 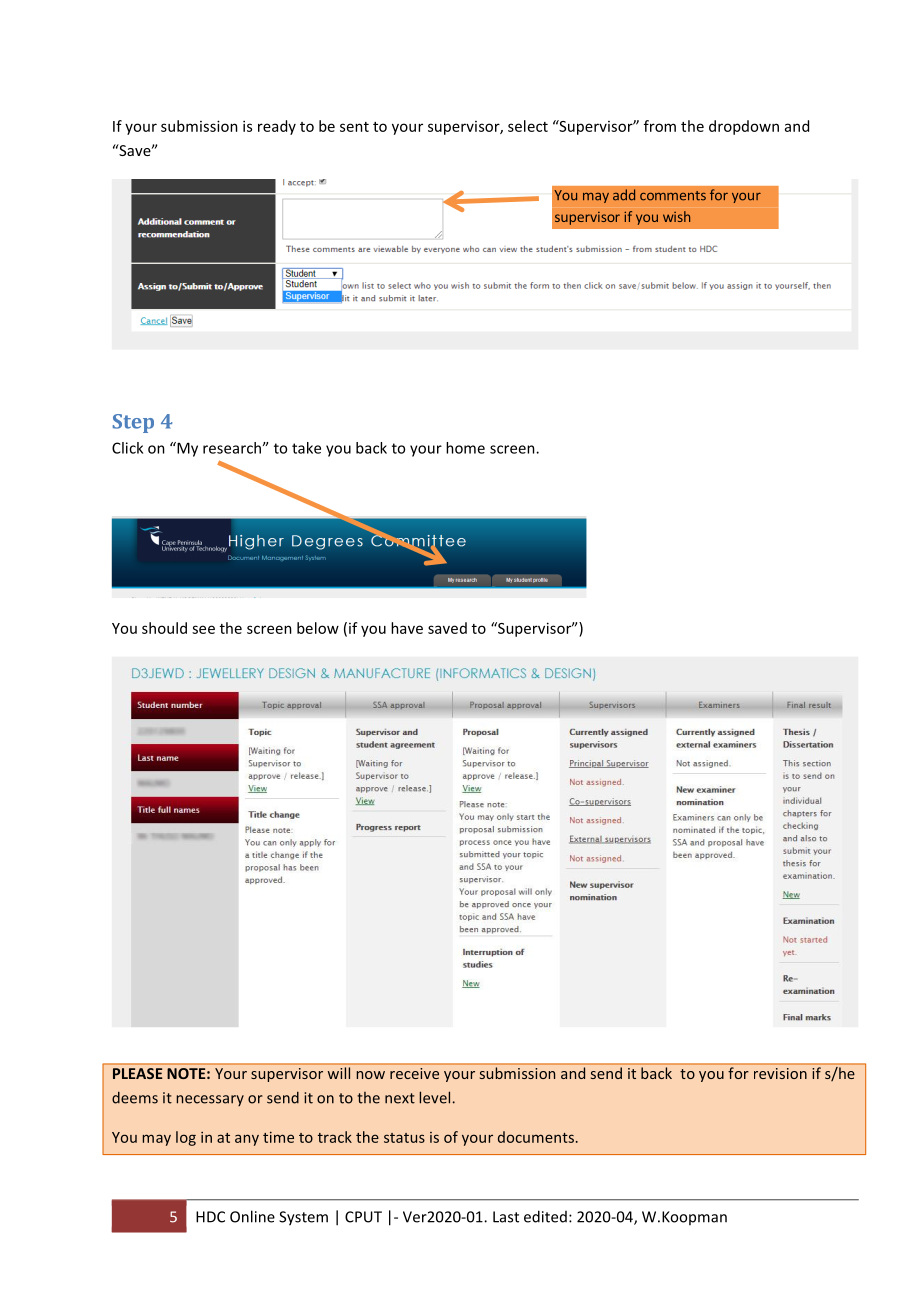 What do you see at coordinates (203, 629) in the image?
I see `see` at bounding box center [203, 629].
